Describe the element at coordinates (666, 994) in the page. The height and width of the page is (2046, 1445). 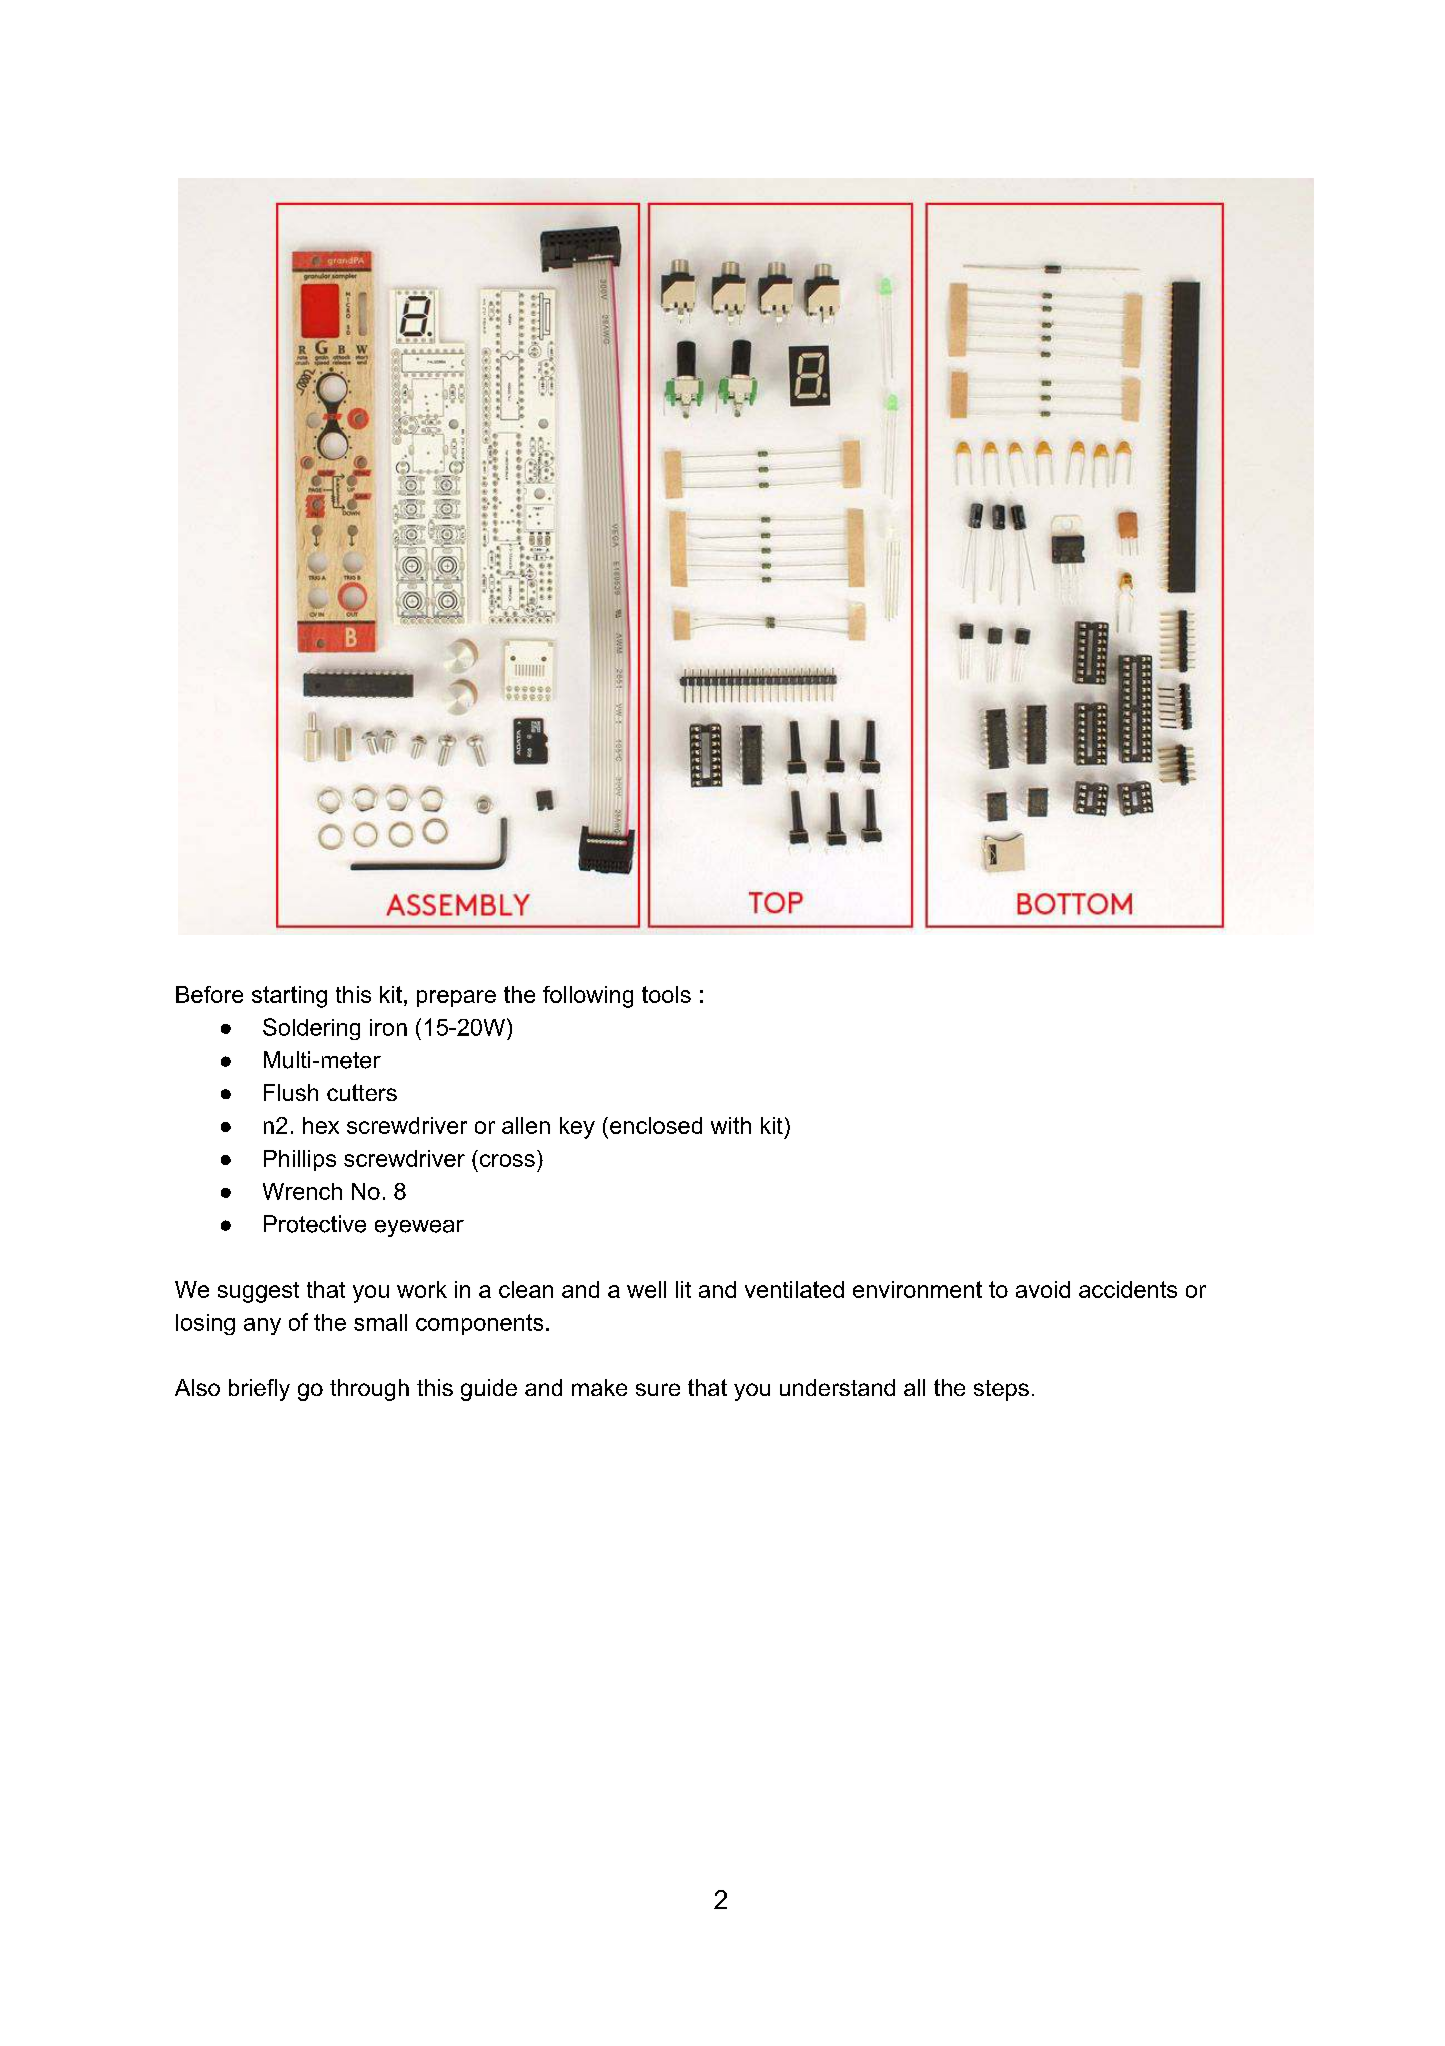
I see `tools` at that location.
